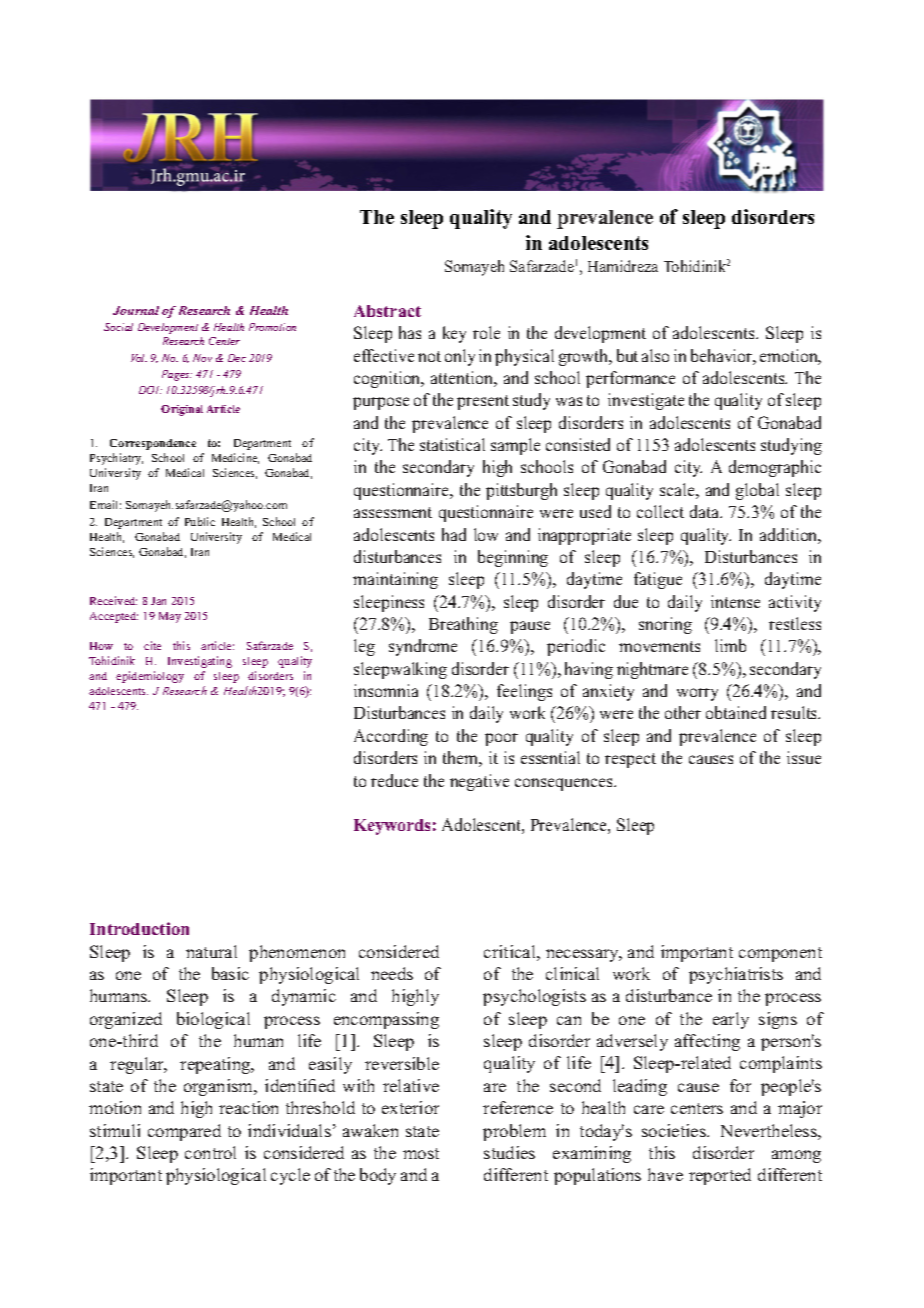  I want to click on Nov, so click(202, 358).
